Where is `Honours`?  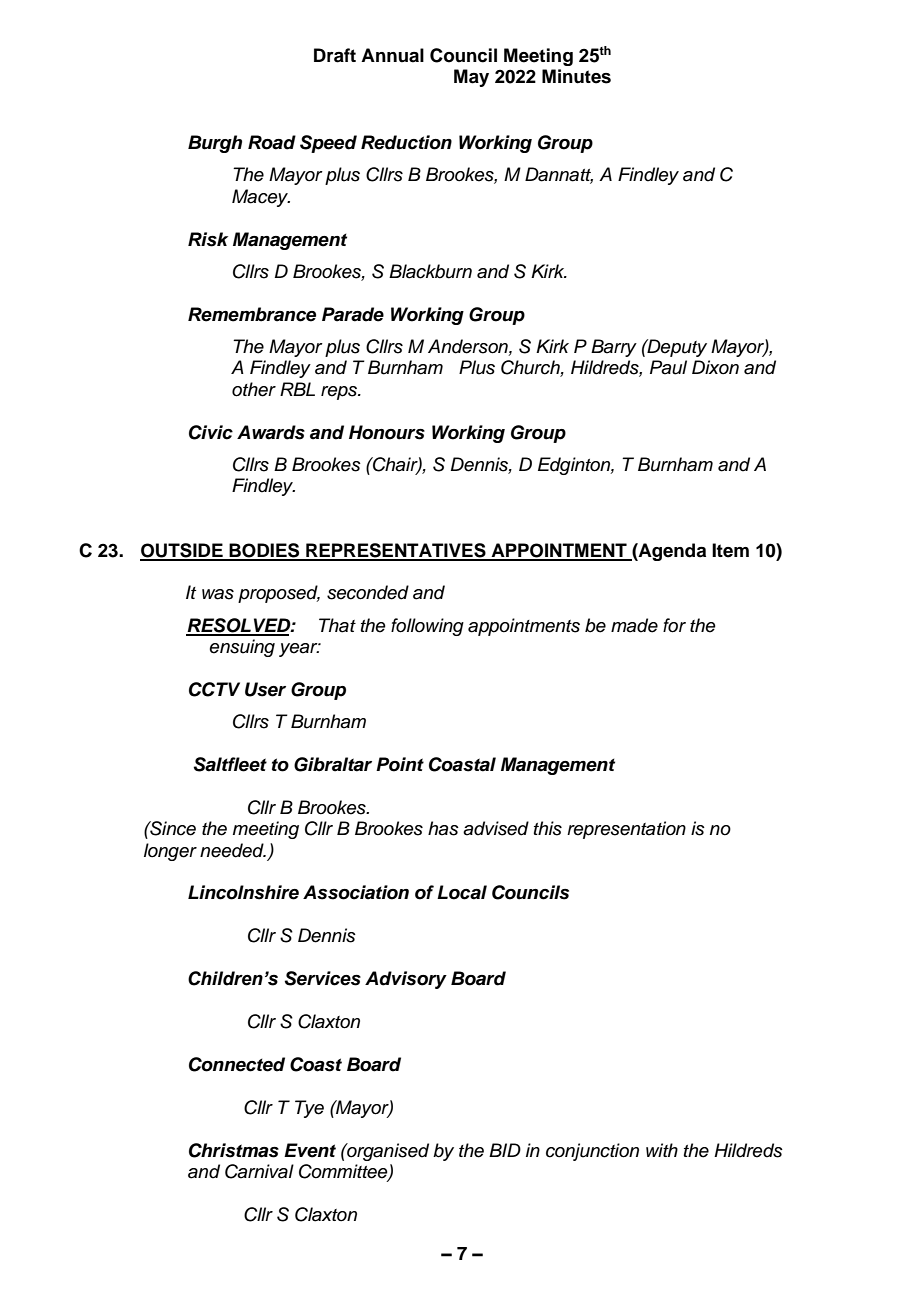 Honours is located at coordinates (387, 432).
